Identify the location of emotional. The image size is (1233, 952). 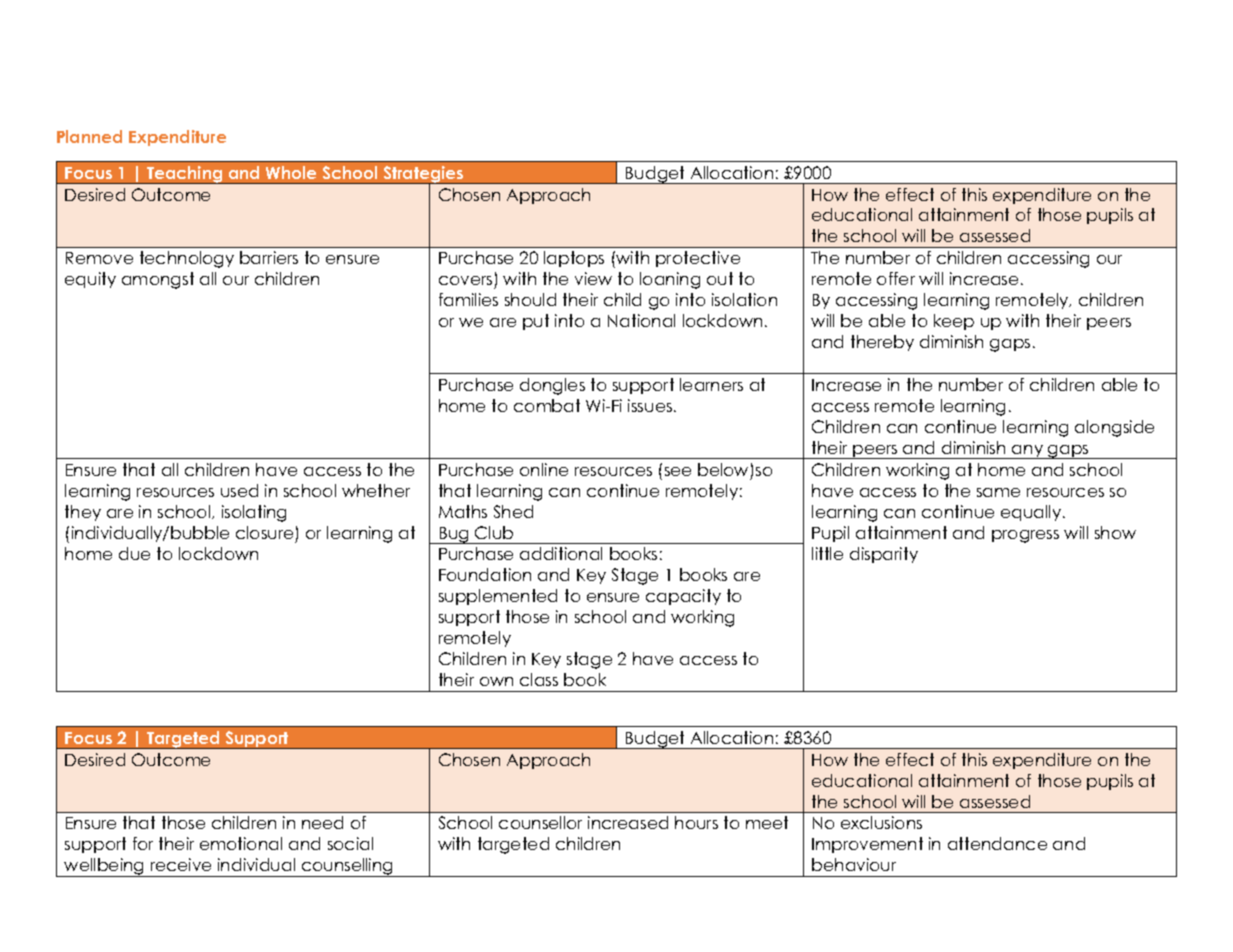
(241, 843).
